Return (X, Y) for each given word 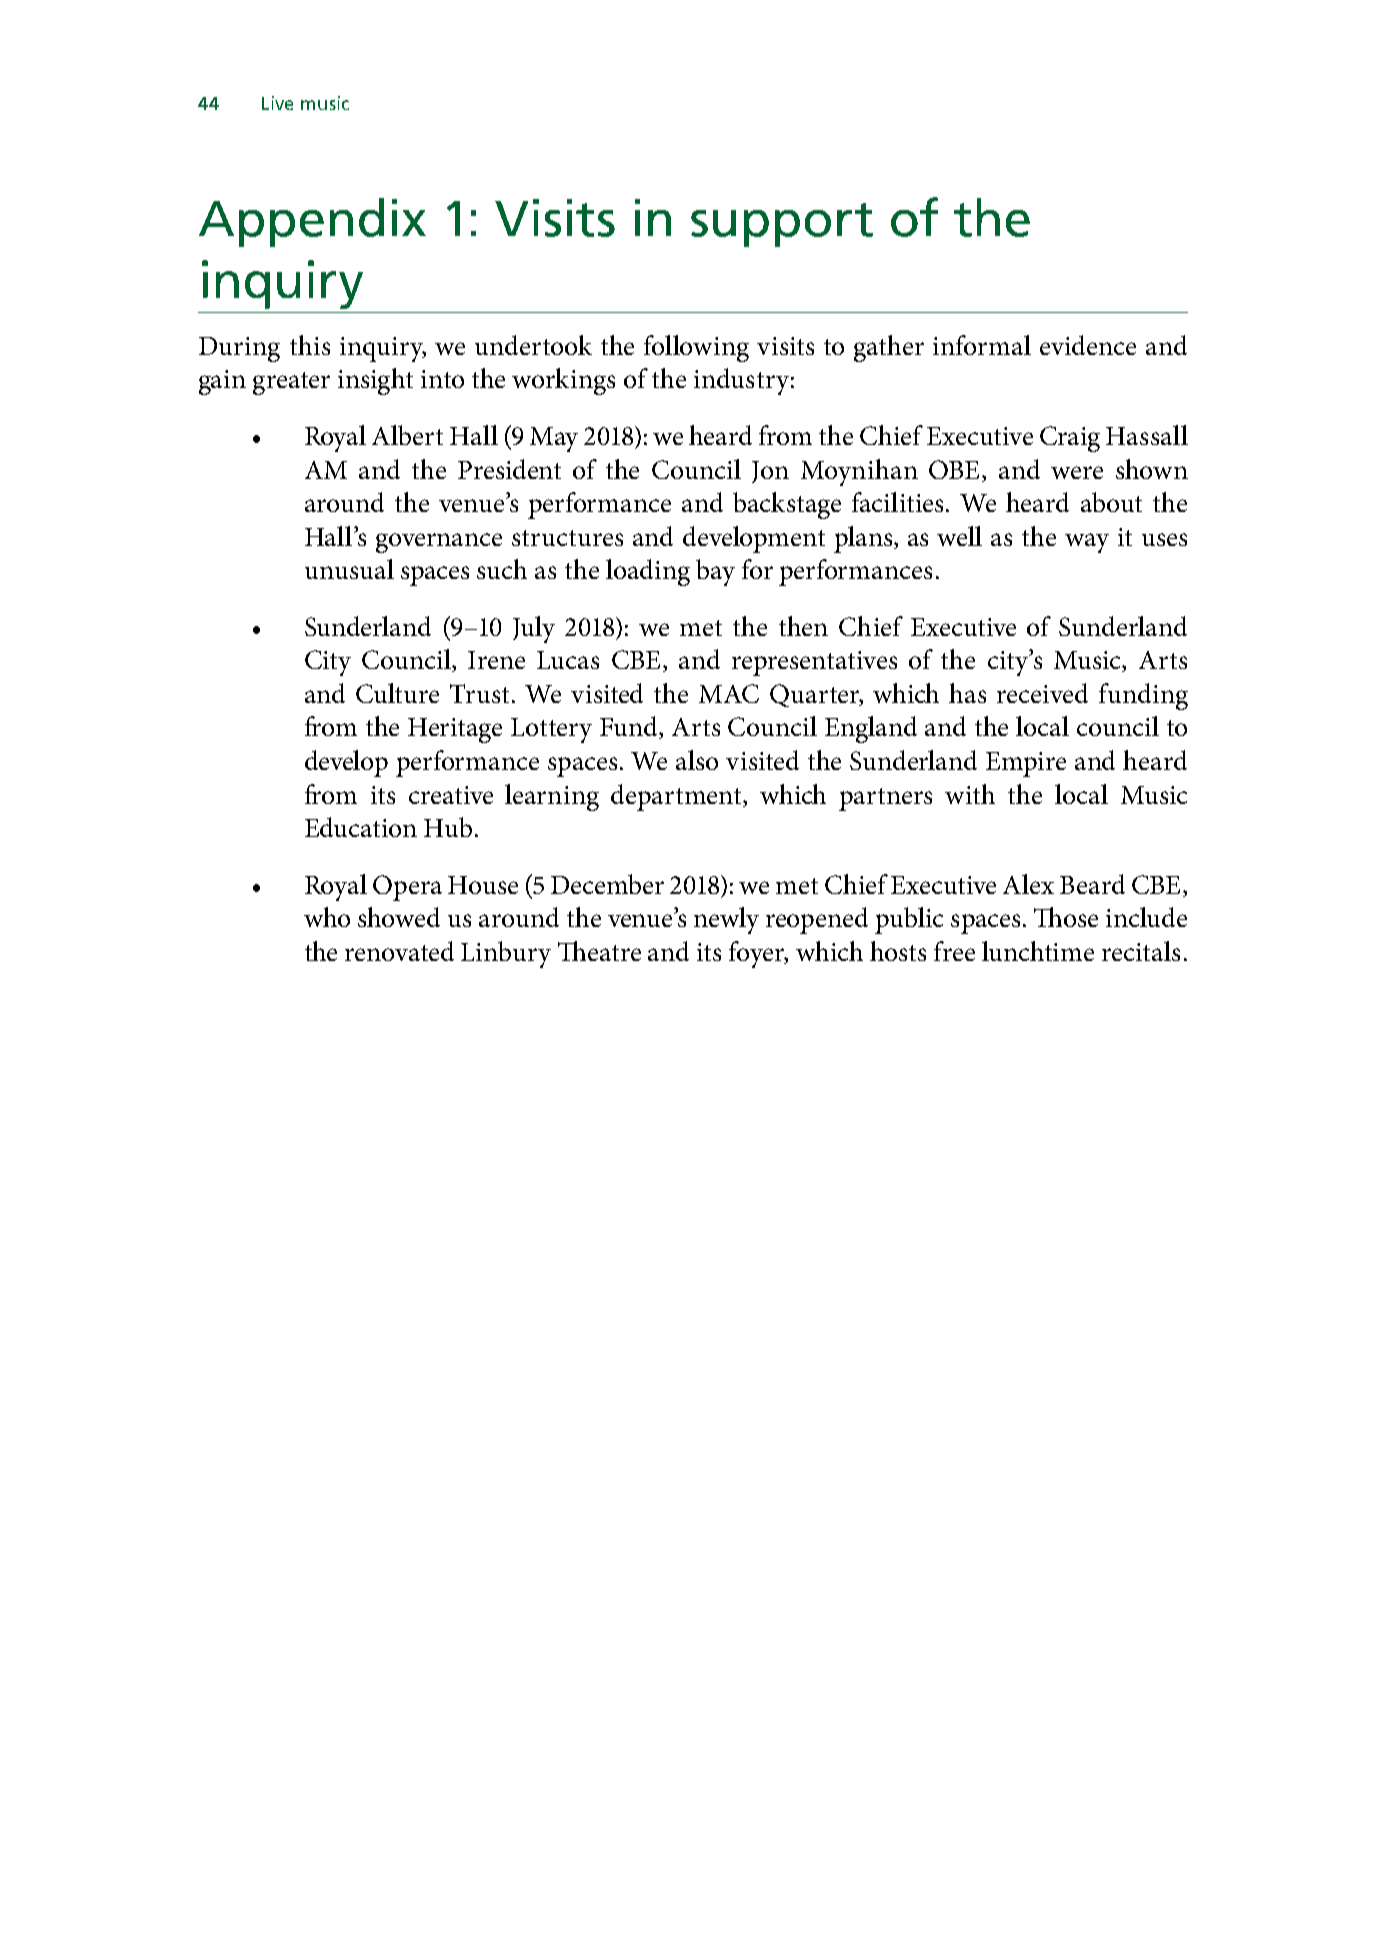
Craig (1070, 439)
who (327, 917)
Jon (770, 472)
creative (451, 795)
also (697, 760)
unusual (349, 569)
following (696, 348)
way (1087, 543)
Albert (407, 435)
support (782, 225)
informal (982, 345)
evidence (1088, 345)
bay (715, 572)
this (310, 345)
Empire (1026, 764)
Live (277, 103)
